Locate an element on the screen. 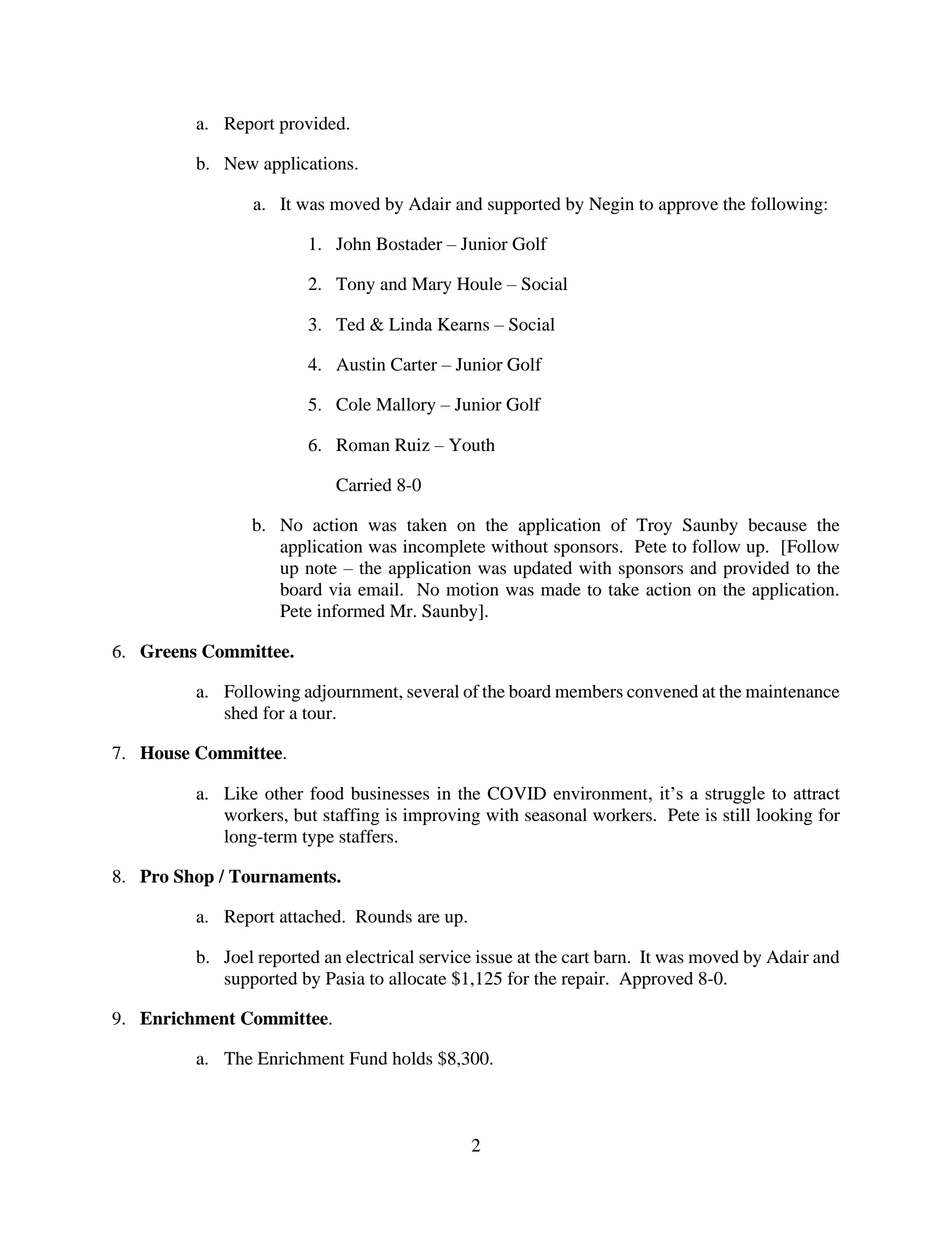  Cole is located at coordinates (353, 404).
